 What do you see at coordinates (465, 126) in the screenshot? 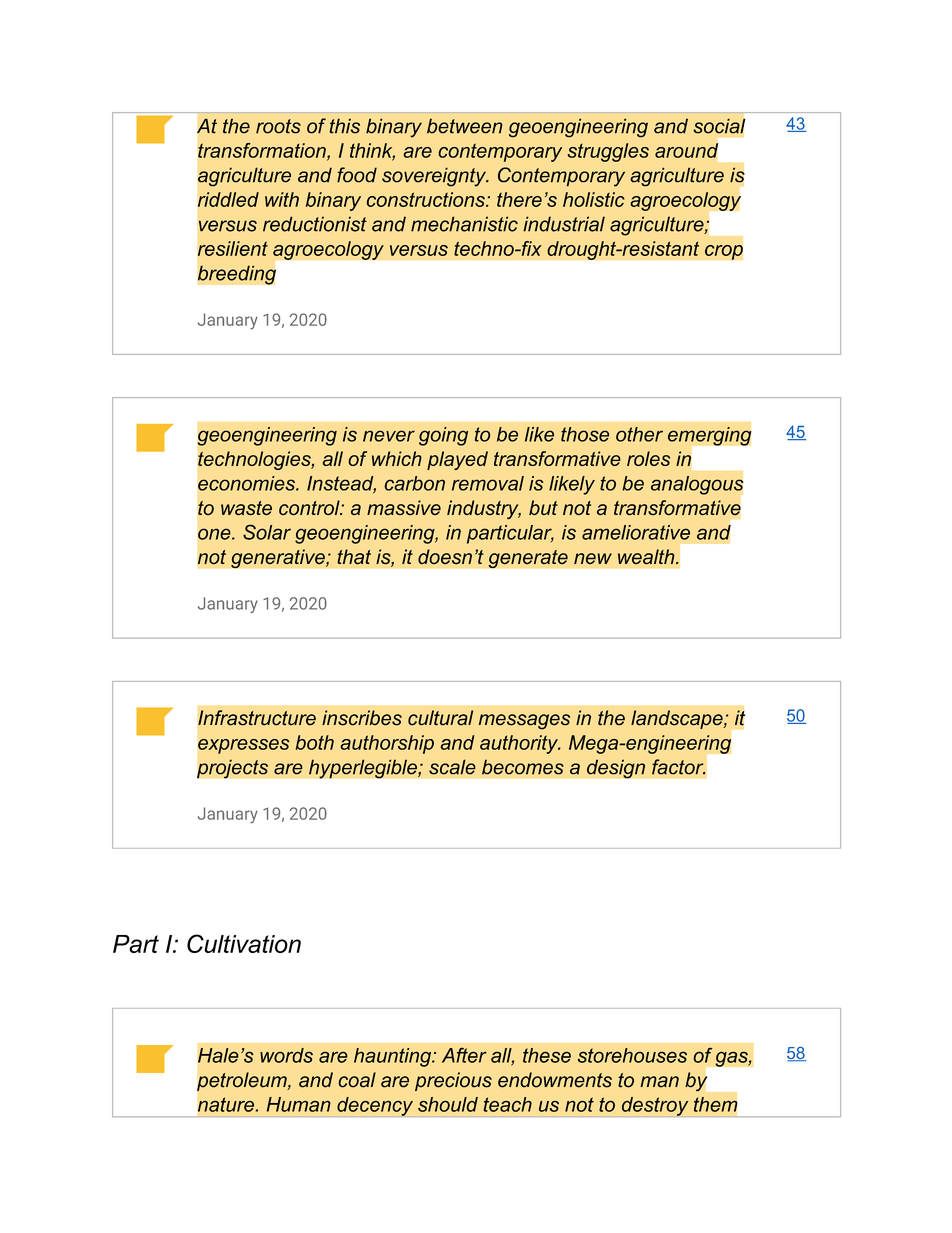
I see `between` at bounding box center [465, 126].
